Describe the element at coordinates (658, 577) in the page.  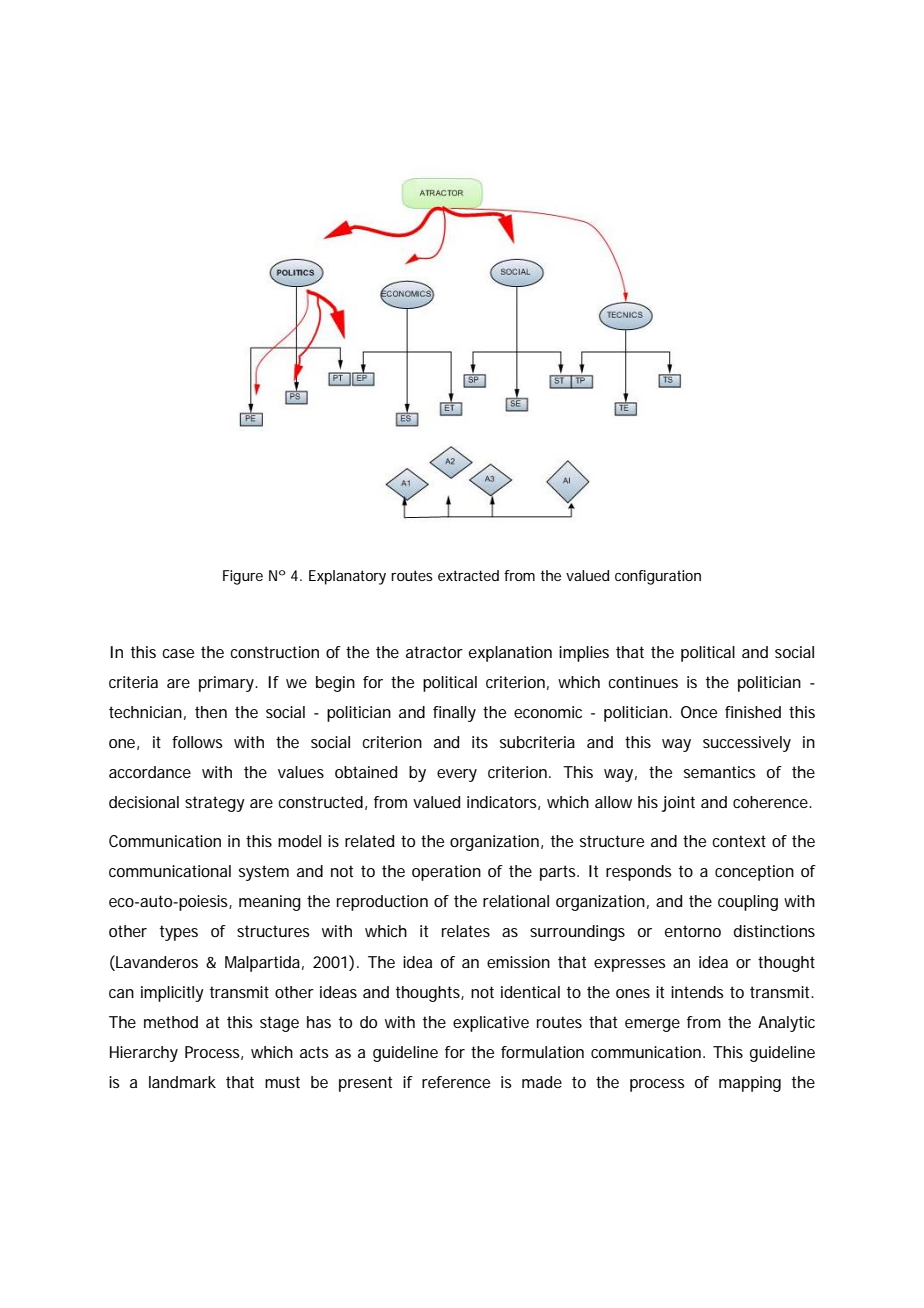
I see `configuration` at that location.
